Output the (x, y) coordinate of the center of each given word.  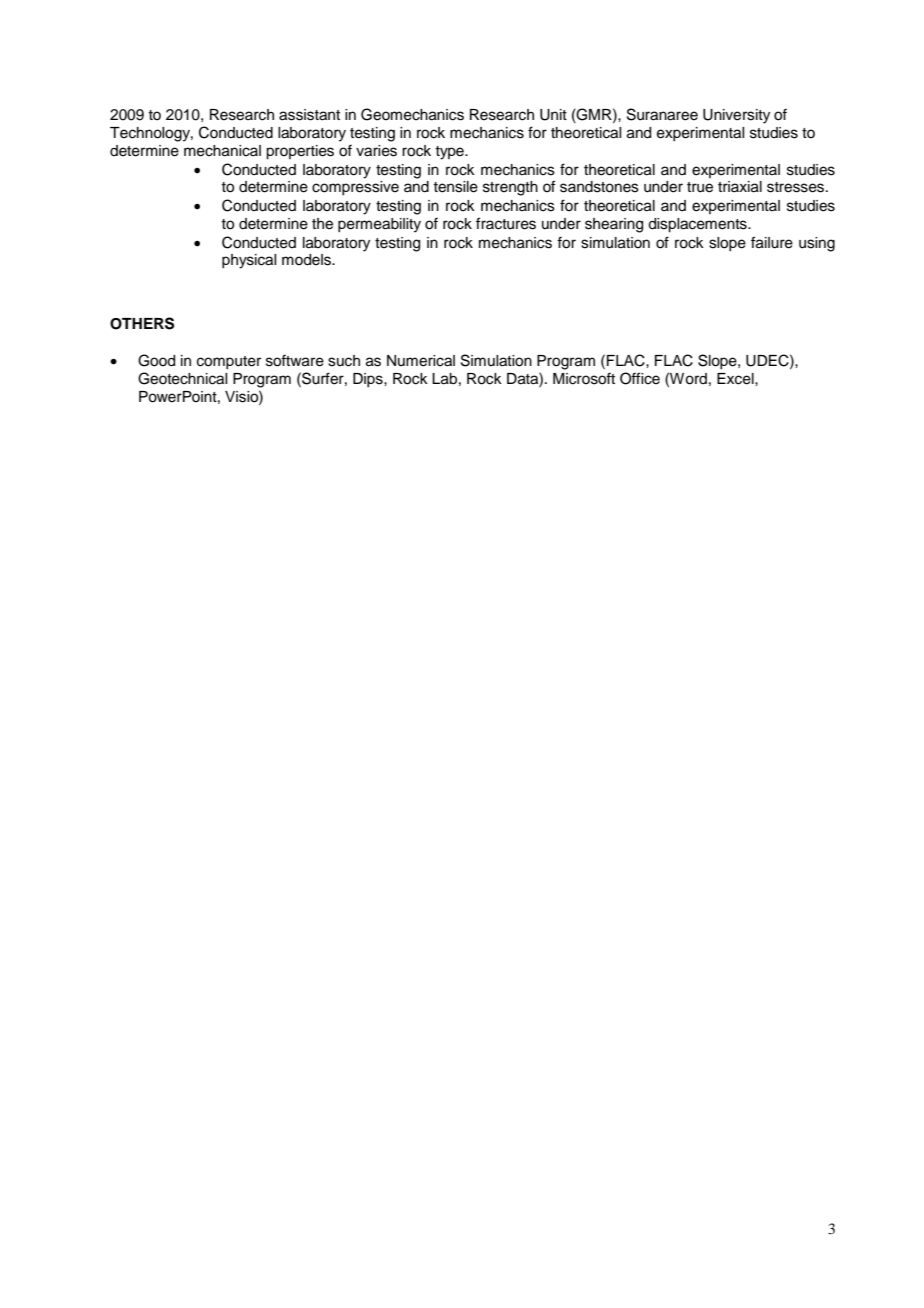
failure (772, 242)
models (307, 260)
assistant (309, 115)
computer (229, 362)
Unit (553, 115)
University (736, 116)
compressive (355, 188)
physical (249, 261)
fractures (506, 223)
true (700, 187)
